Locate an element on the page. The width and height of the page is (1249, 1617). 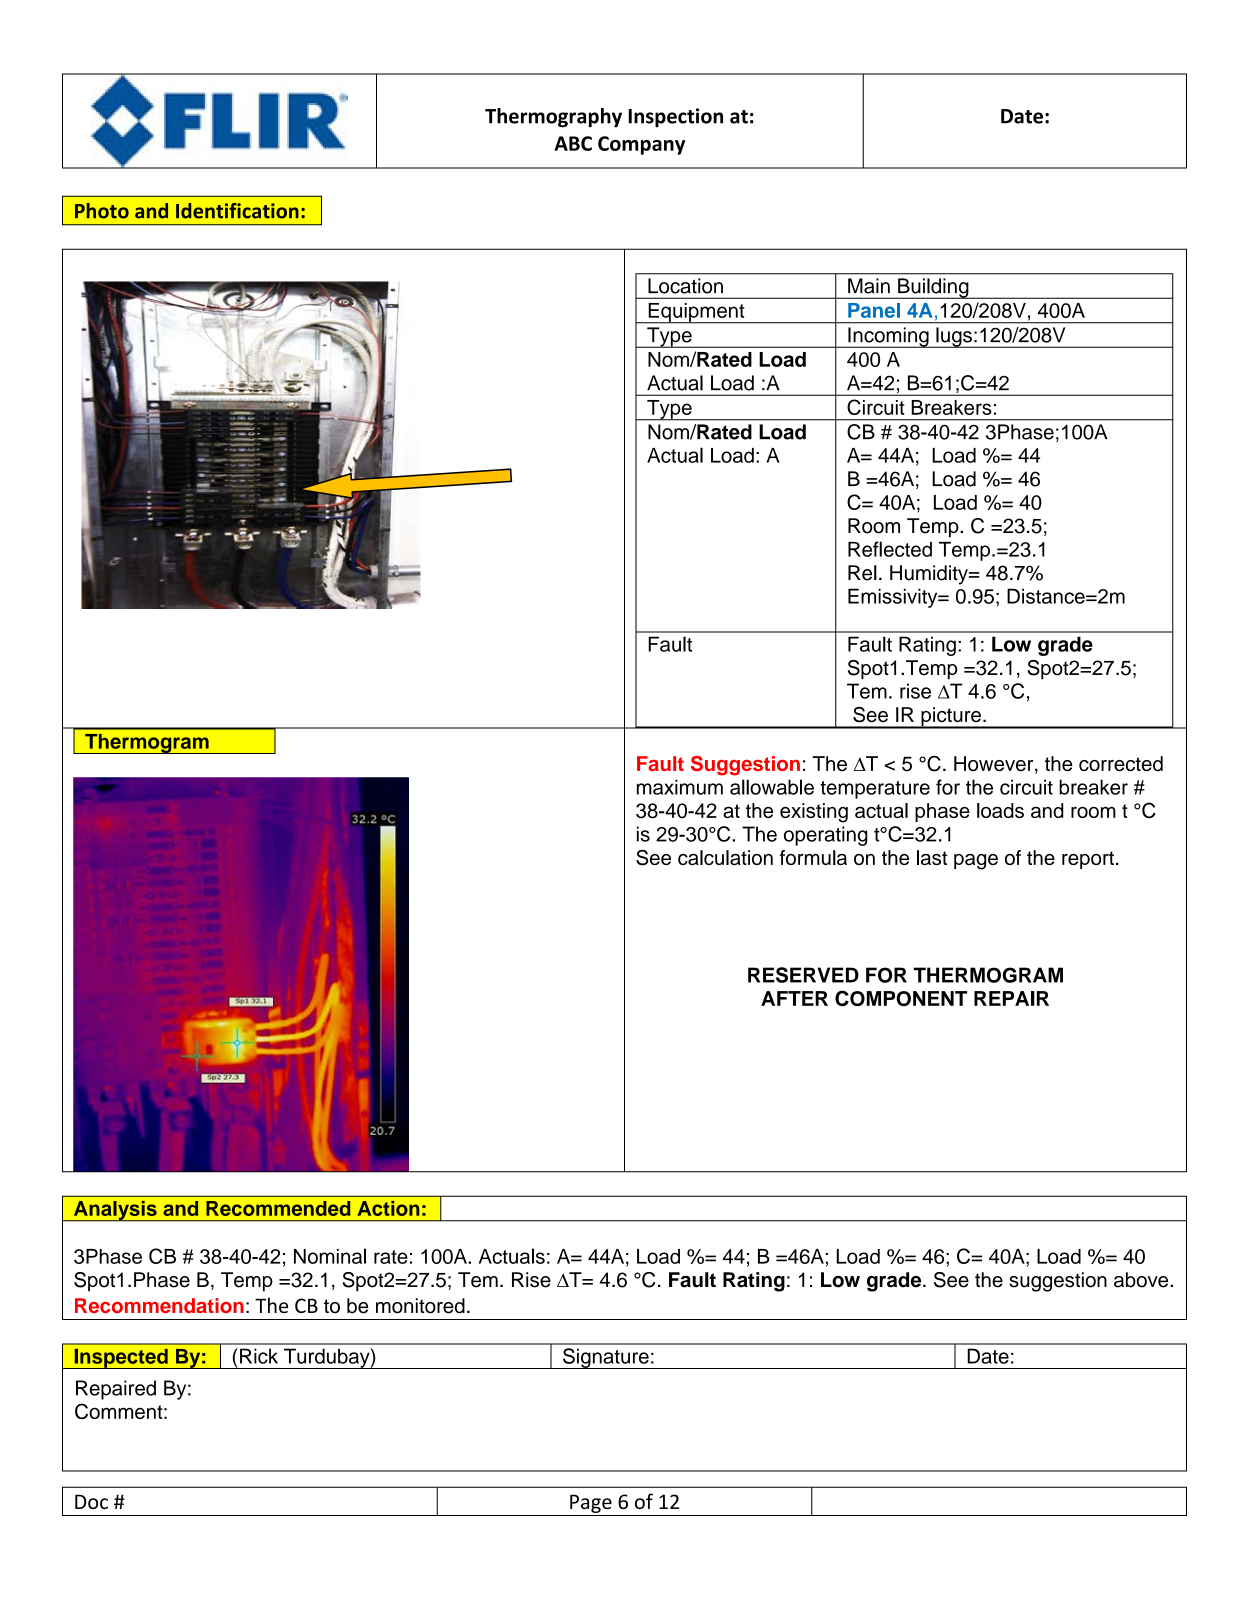
Doc is located at coordinates (91, 1501).
